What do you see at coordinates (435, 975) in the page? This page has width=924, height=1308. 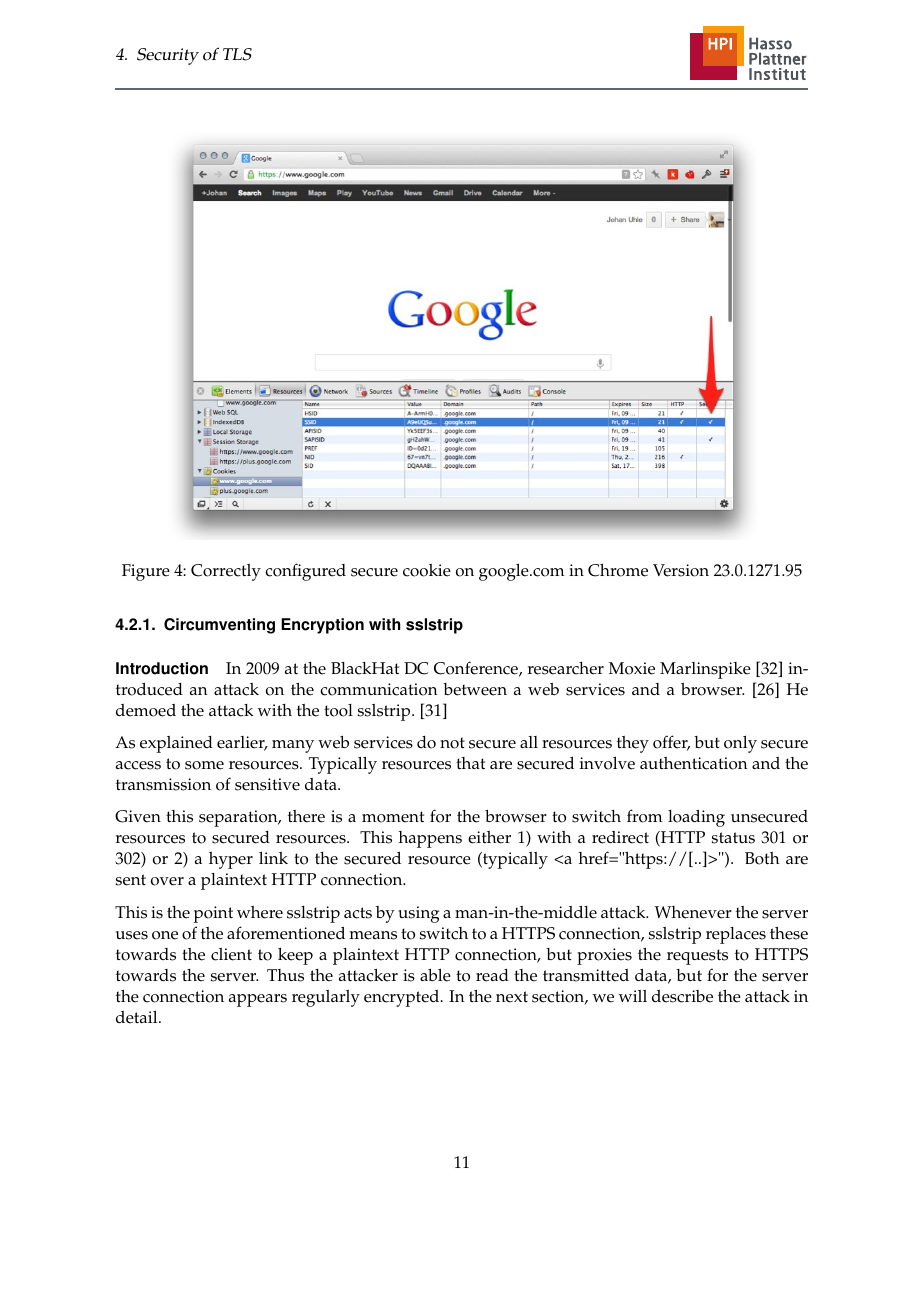 I see `able` at bounding box center [435, 975].
